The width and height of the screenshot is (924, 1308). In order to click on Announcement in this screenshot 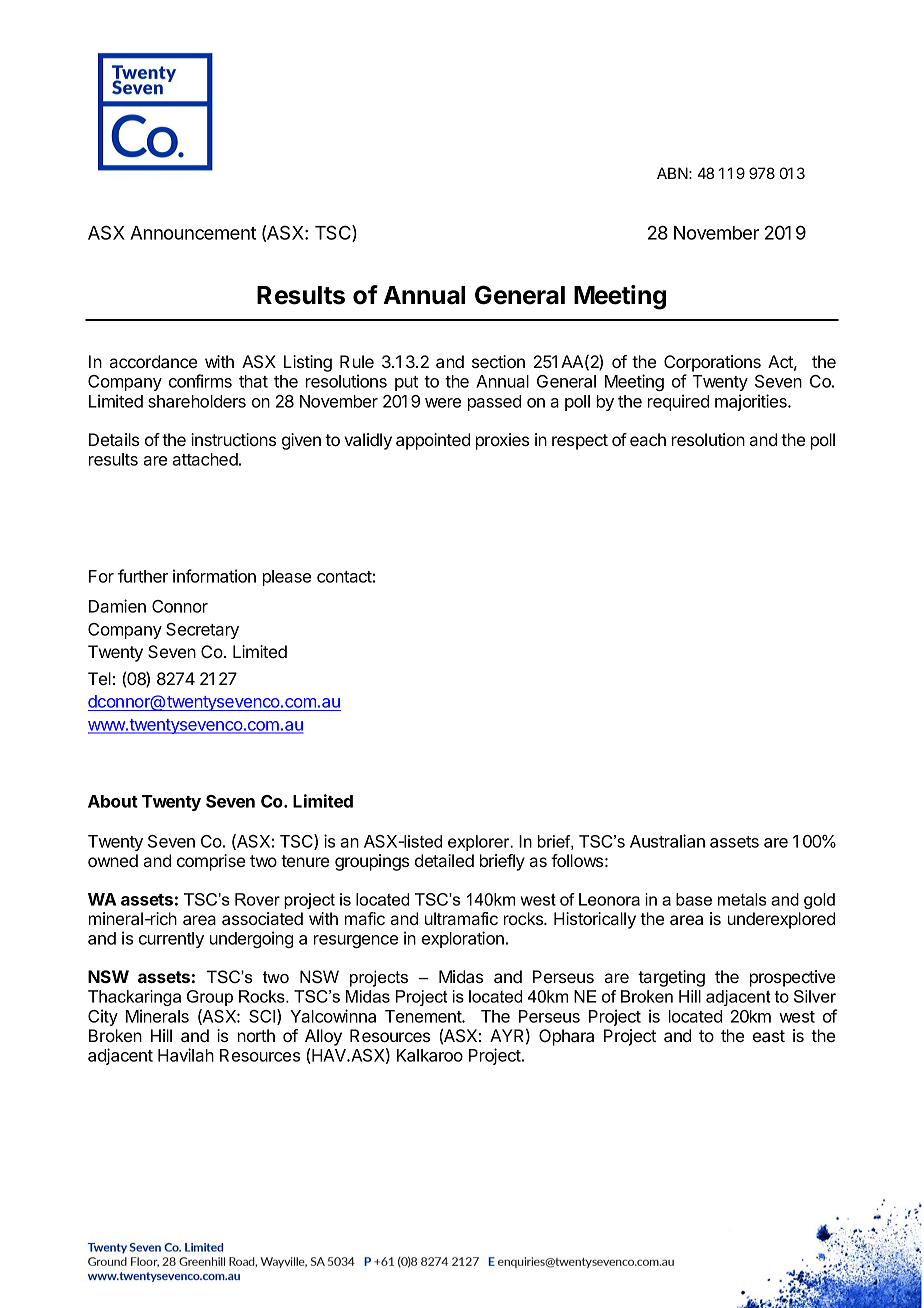, I will do `click(193, 233)`.
